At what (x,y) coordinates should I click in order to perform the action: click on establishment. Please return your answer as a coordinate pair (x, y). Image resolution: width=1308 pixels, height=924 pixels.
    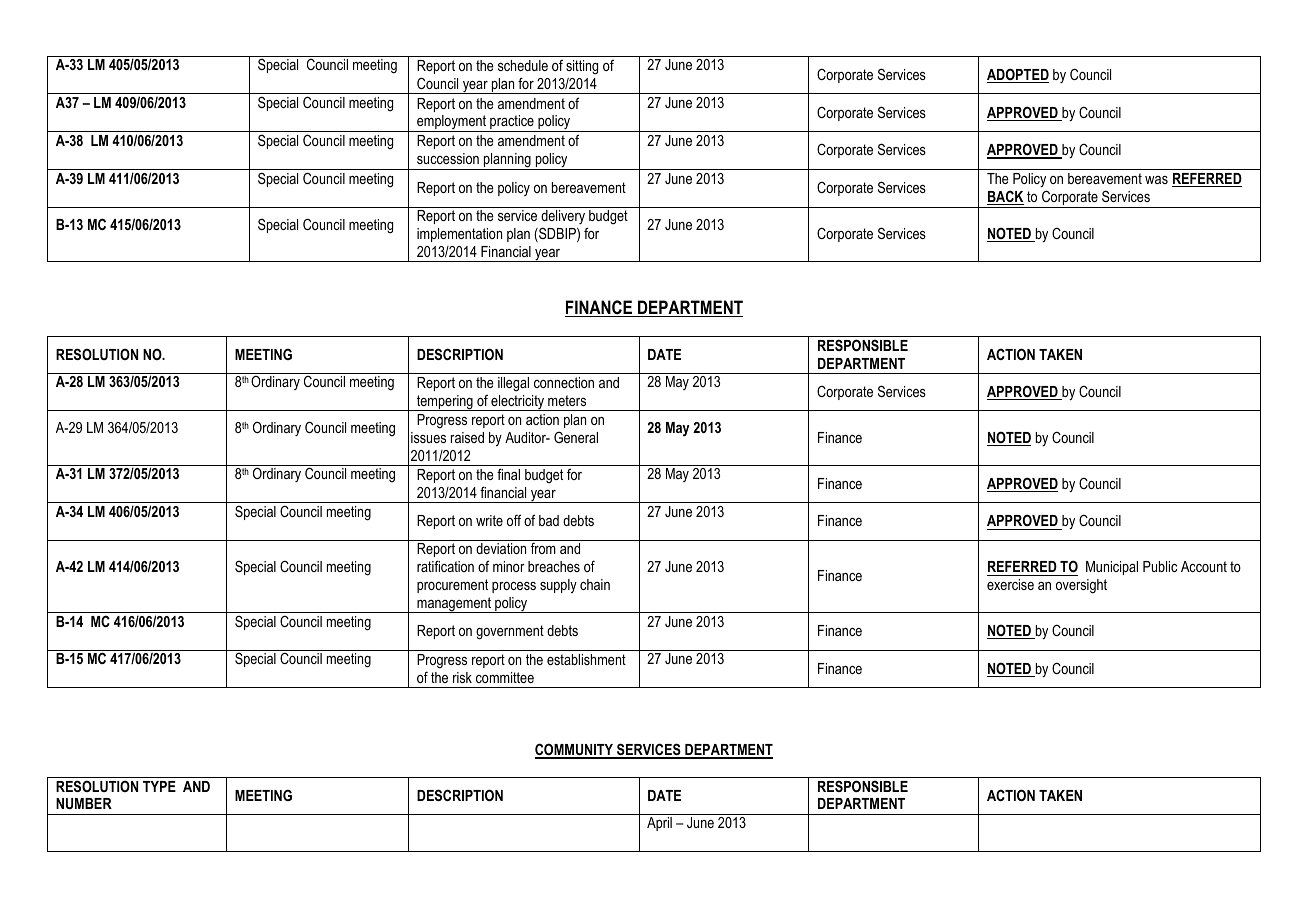
    Looking at the image, I should click on (586, 659).
